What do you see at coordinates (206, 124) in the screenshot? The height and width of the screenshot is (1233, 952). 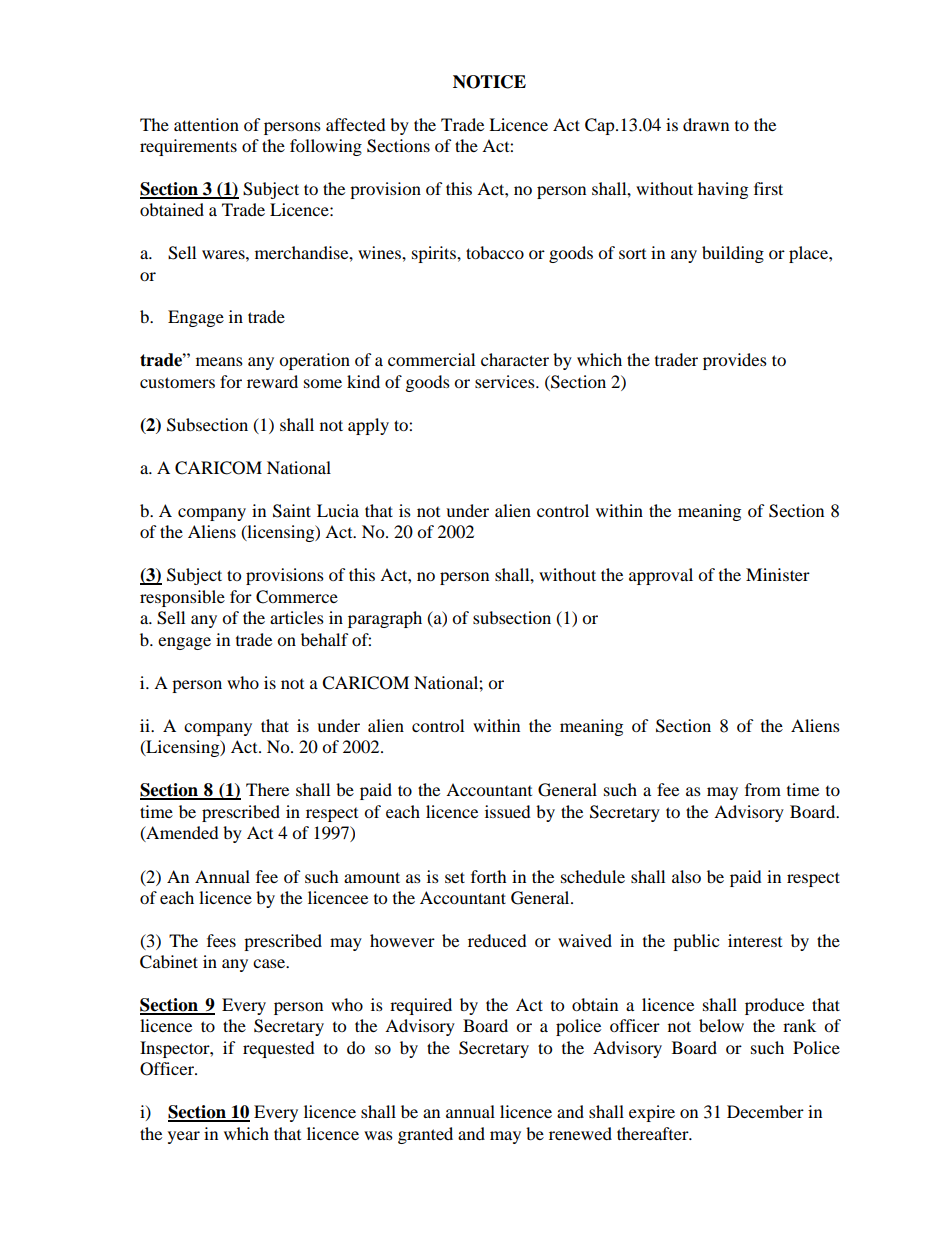 I see `attention` at bounding box center [206, 124].
